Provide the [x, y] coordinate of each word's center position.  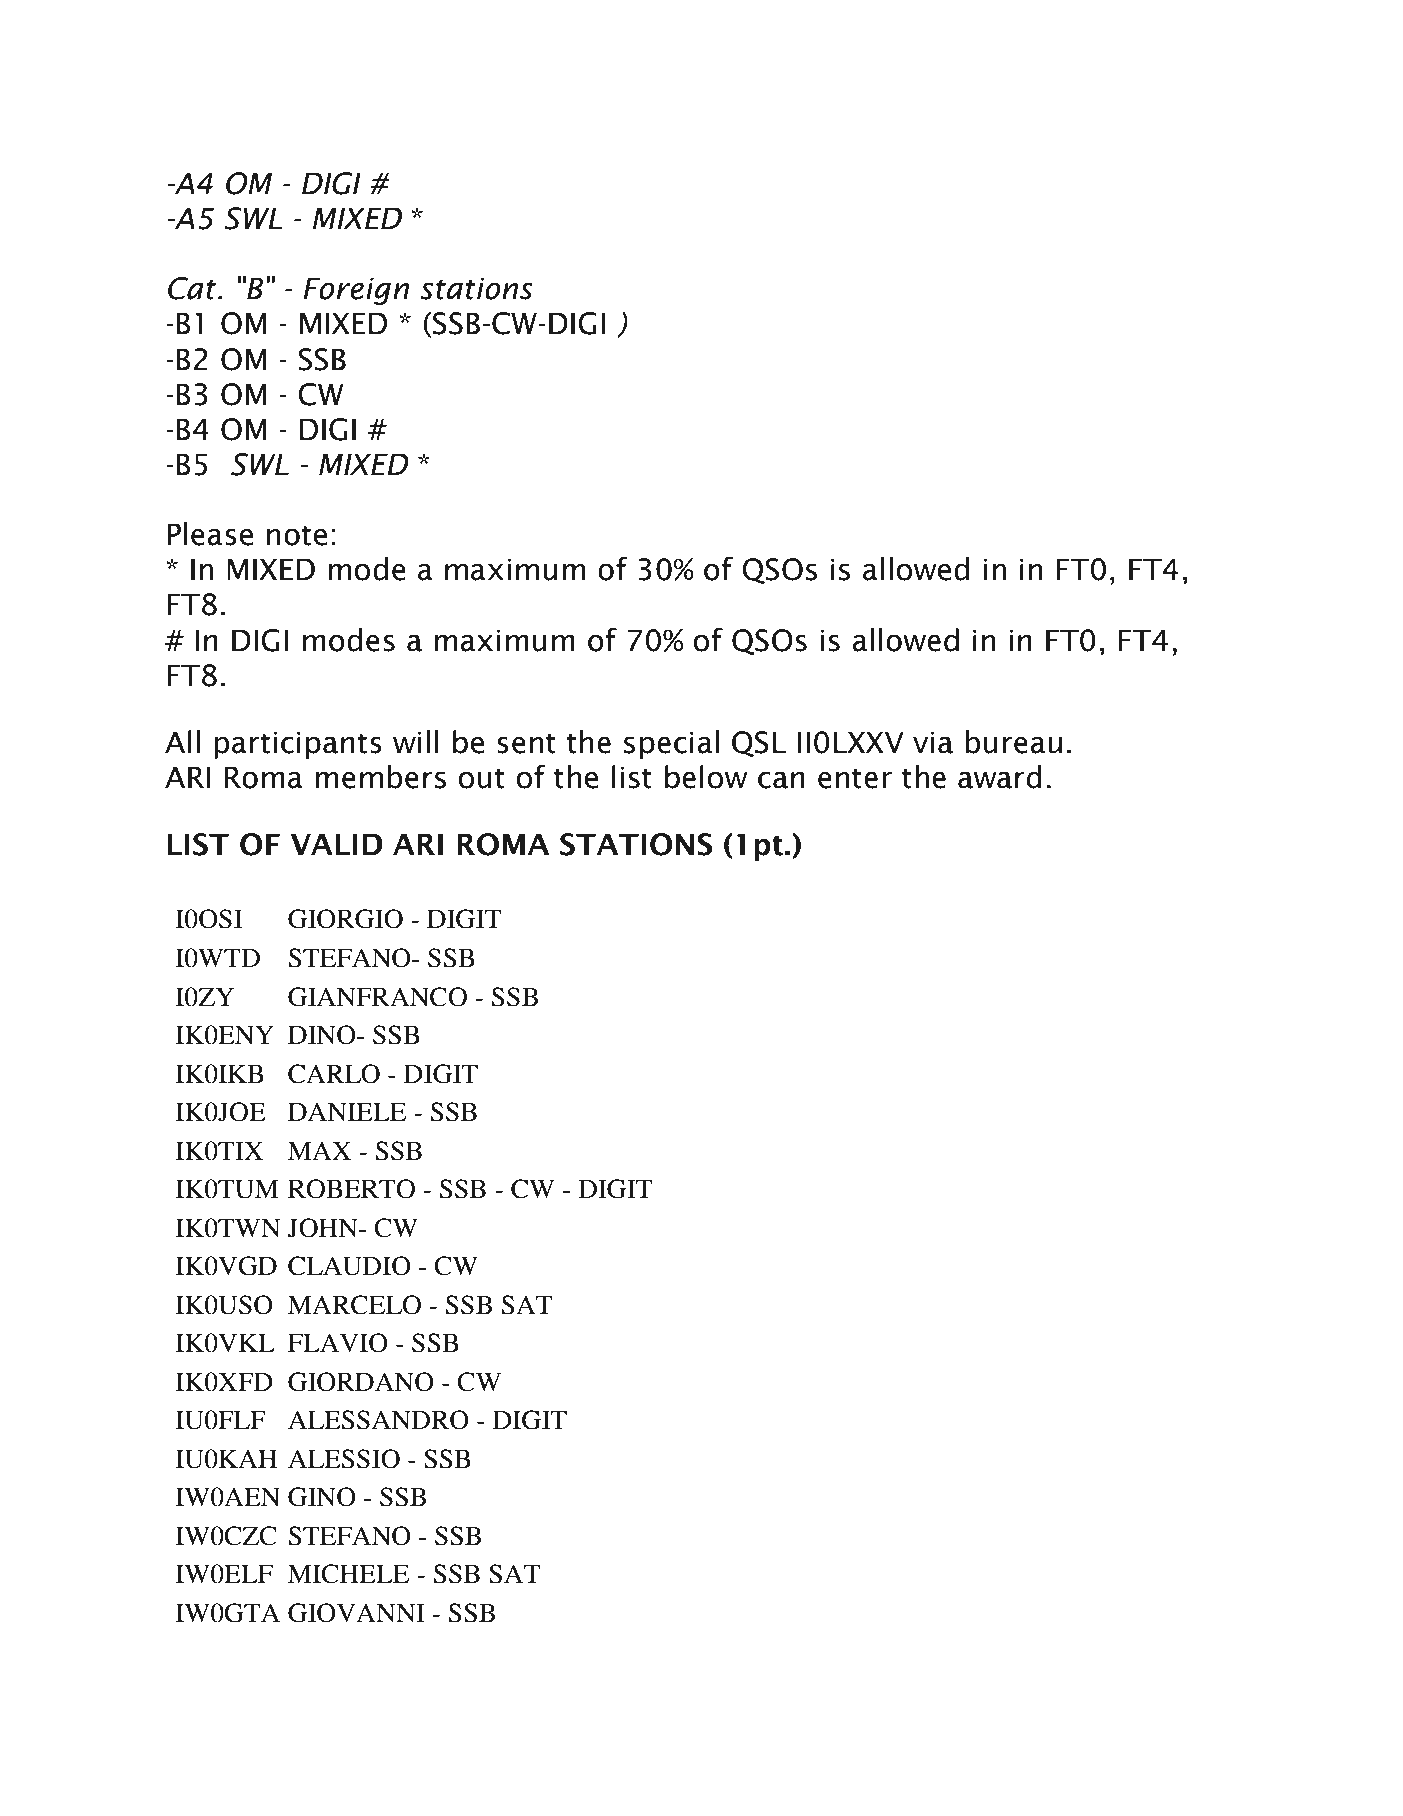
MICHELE [348, 1574]
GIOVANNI [356, 1613]
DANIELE [347, 1111]
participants [298, 745]
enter [855, 779]
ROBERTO [351, 1189]
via [933, 742]
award [1000, 777]
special [671, 744]
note [297, 536]
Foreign [356, 291]
